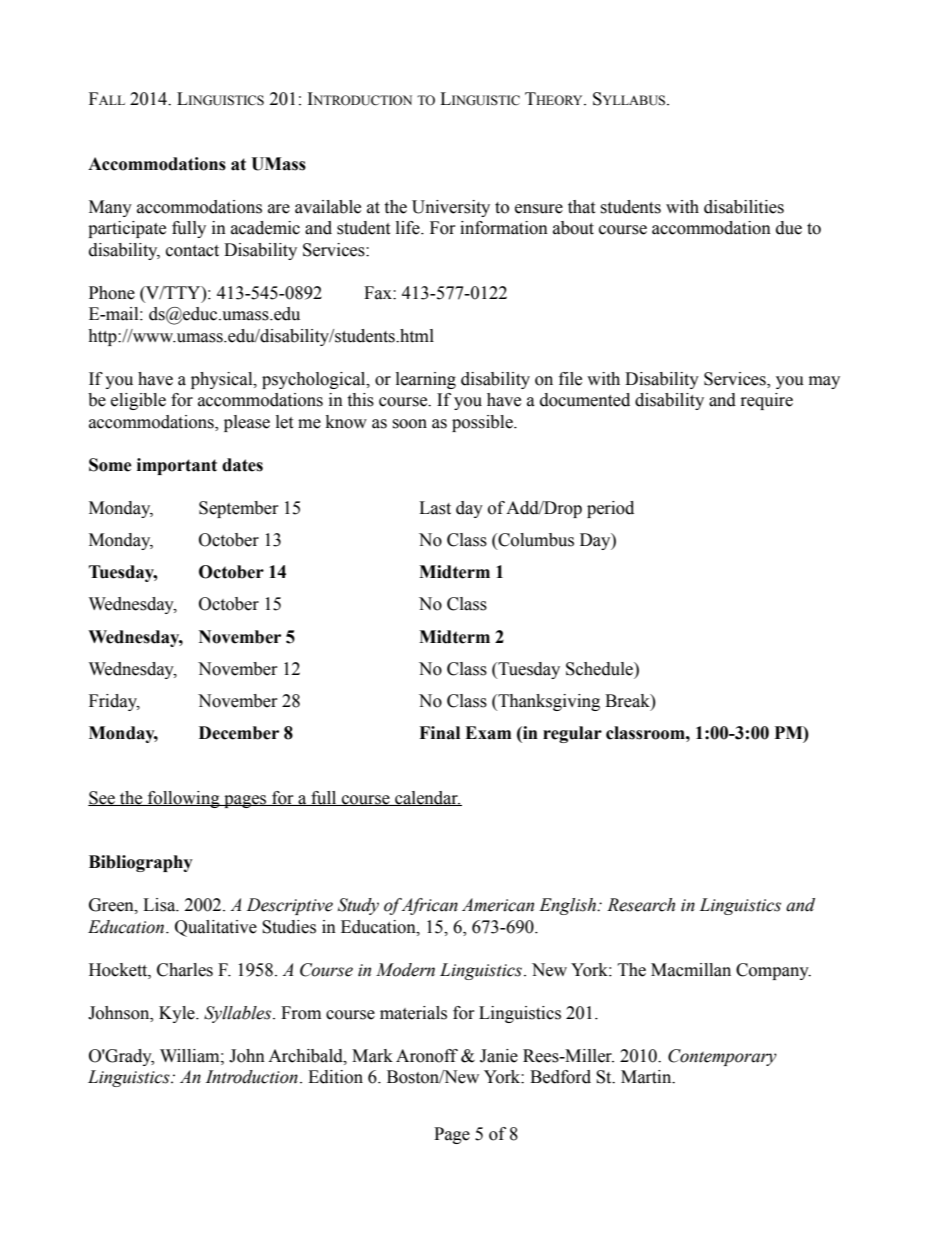  Describe the element at coordinates (744, 207) in the page. I see `disabilities` at that location.
